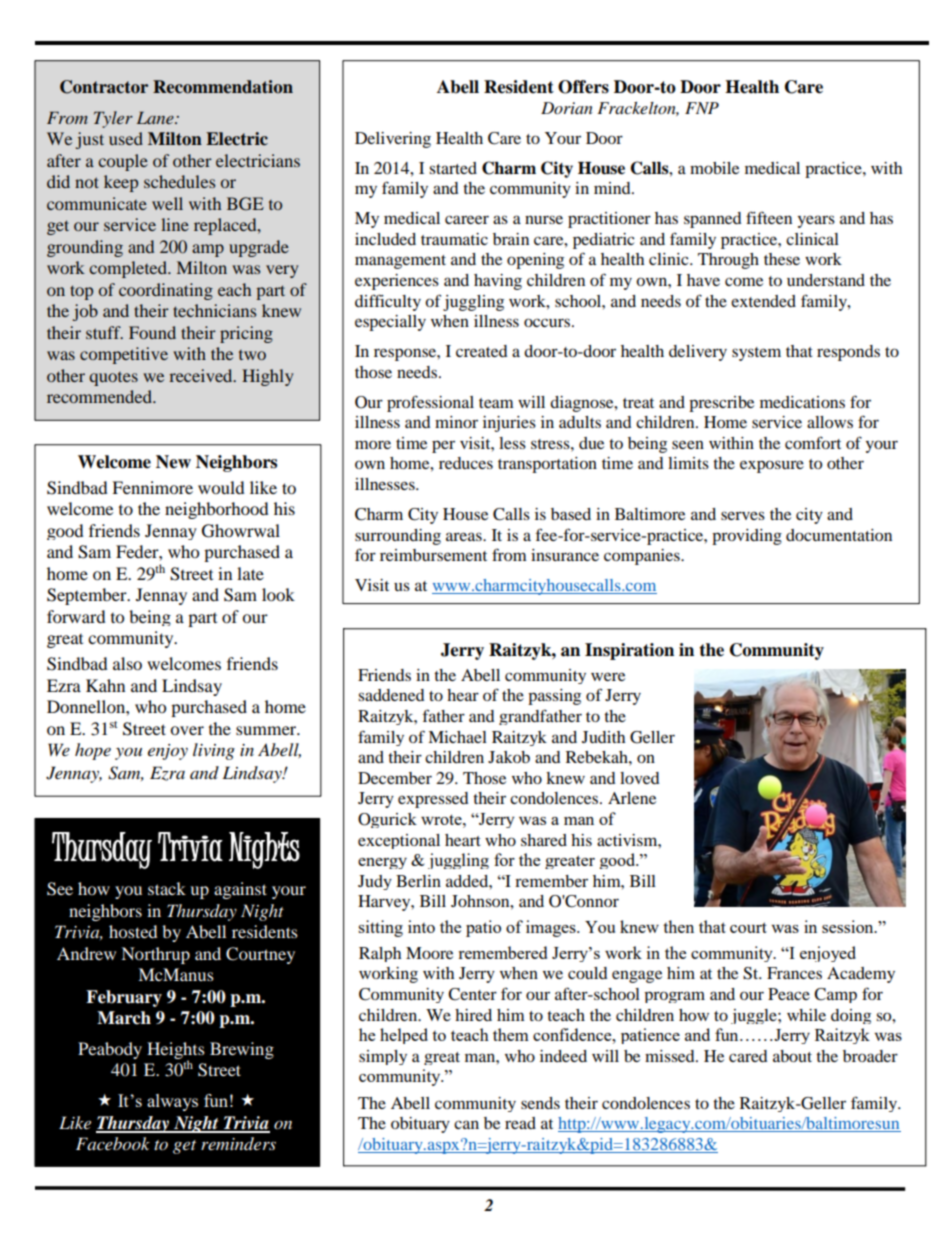 This screenshot has height=1233, width=952. What do you see at coordinates (453, 168) in the screenshot?
I see `started` at bounding box center [453, 168].
